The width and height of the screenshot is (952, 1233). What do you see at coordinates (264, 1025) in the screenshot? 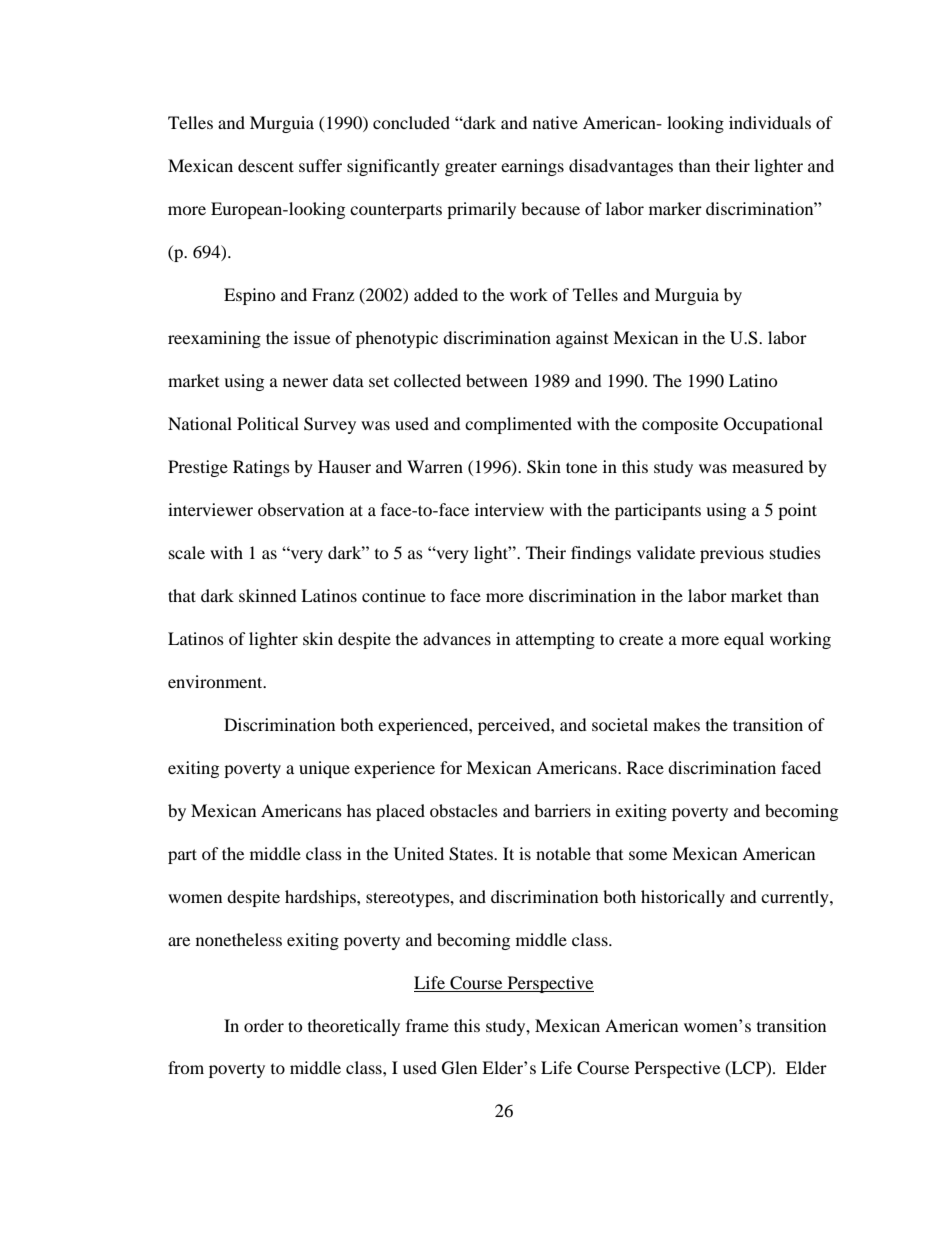
I see `order` at bounding box center [264, 1025].
